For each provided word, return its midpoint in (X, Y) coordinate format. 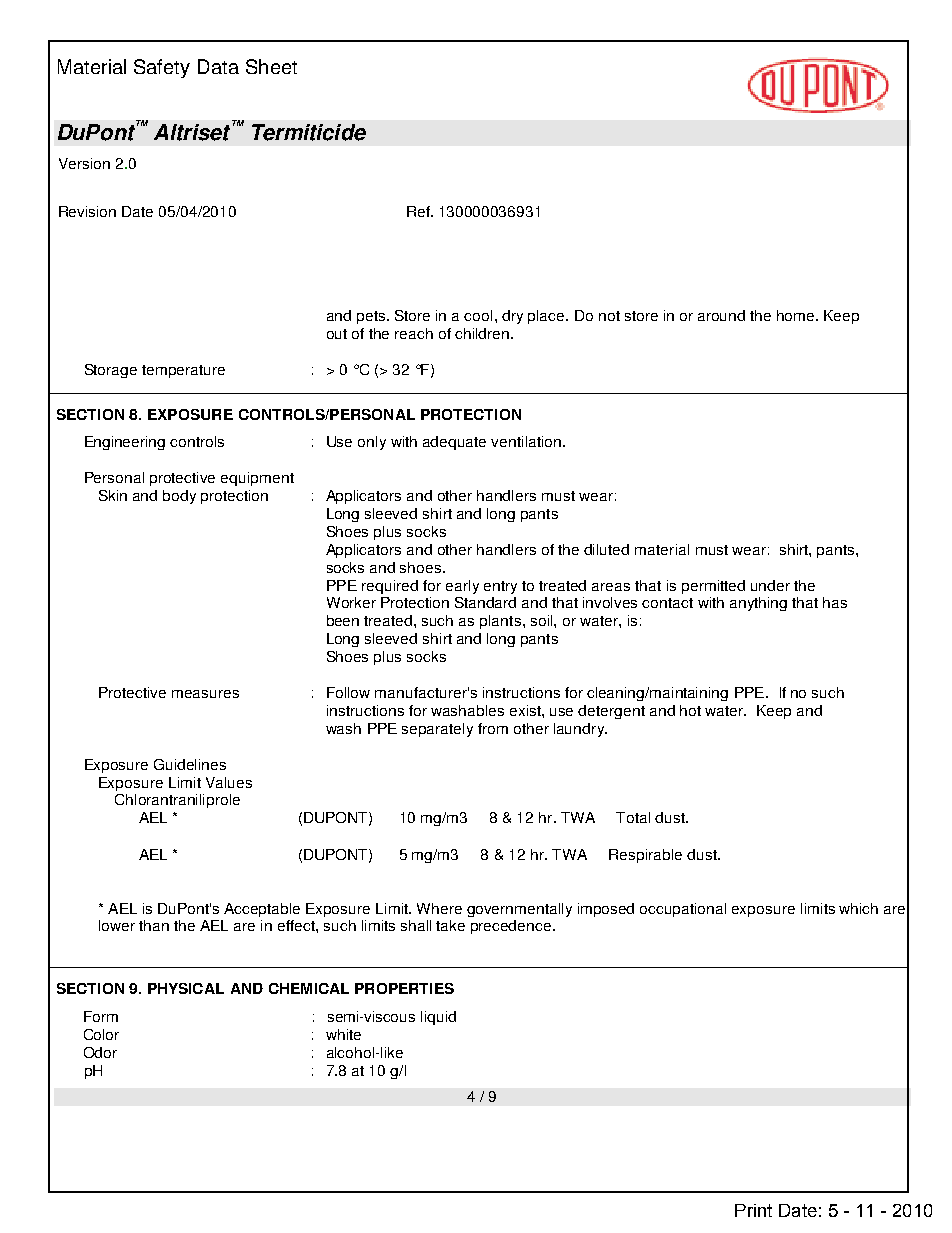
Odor (100, 1052)
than (154, 925)
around (721, 315)
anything (758, 604)
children (483, 333)
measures (205, 694)
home (797, 315)
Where (439, 908)
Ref (419, 211)
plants (500, 622)
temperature (183, 371)
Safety (162, 68)
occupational (683, 910)
